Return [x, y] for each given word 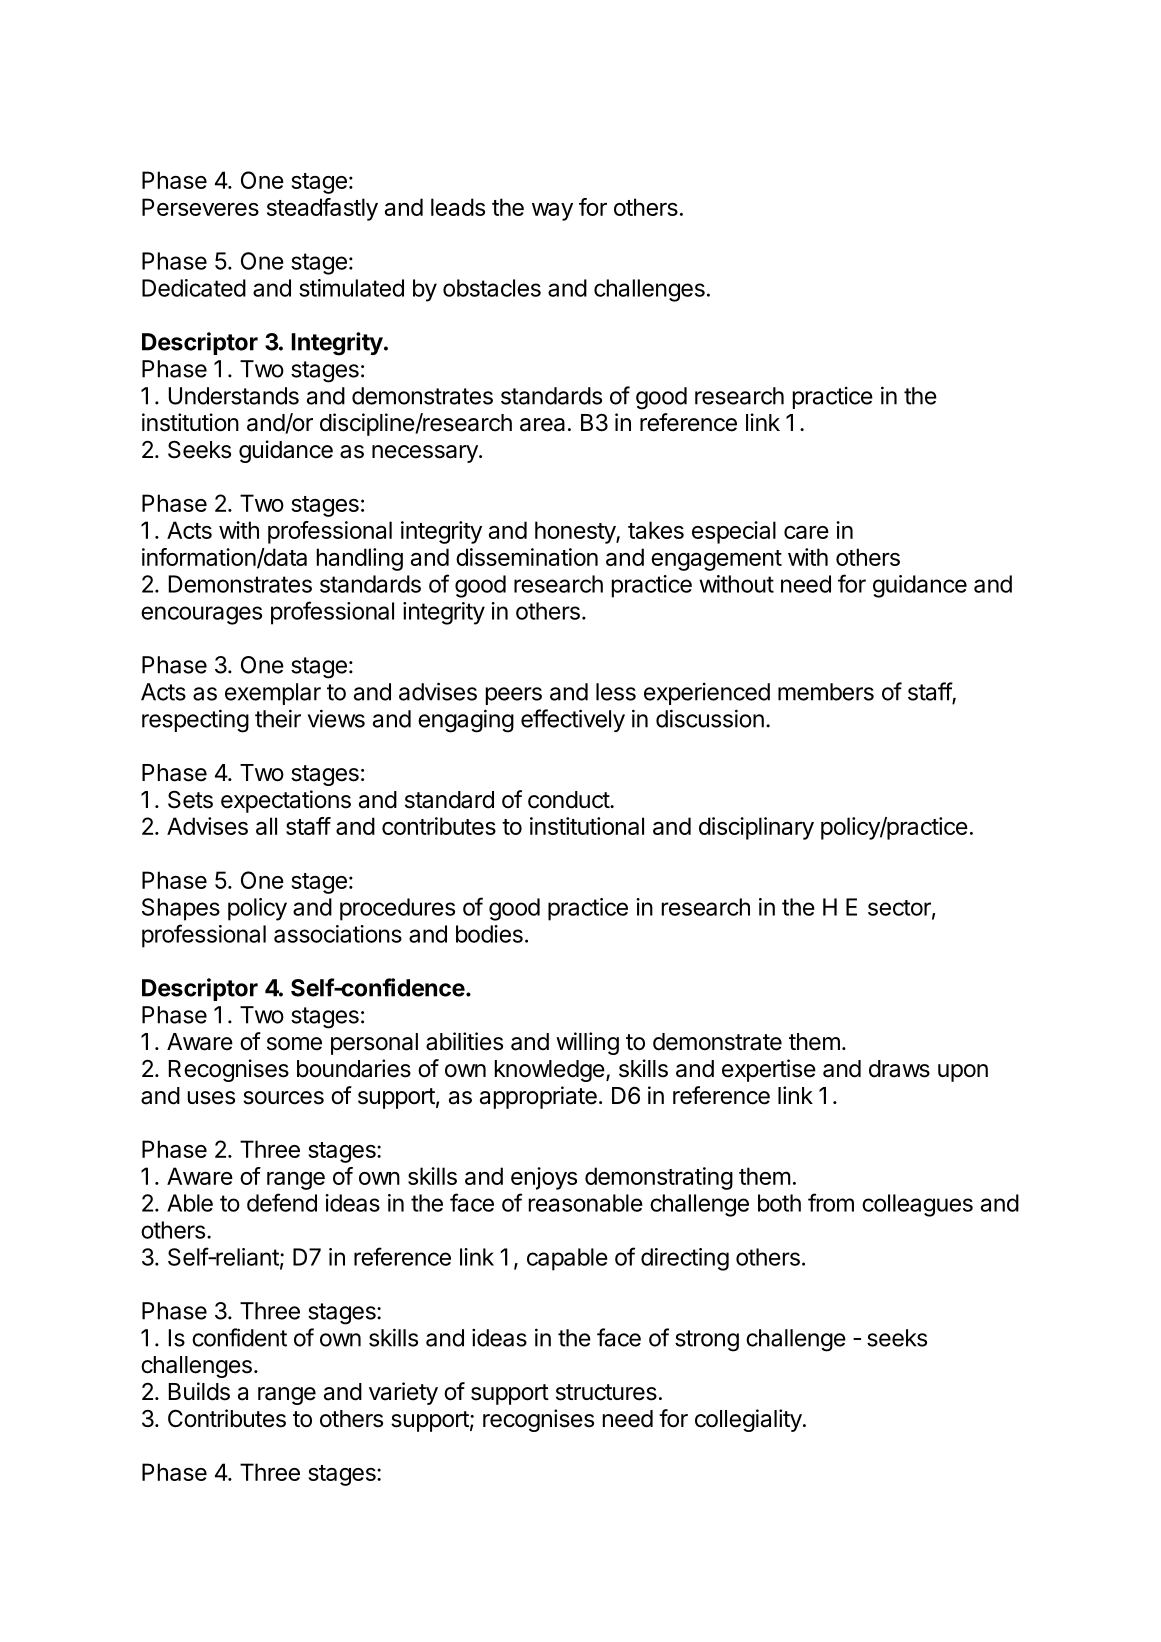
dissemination [527, 557]
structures [606, 1392]
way [552, 212]
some [294, 1044]
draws [899, 1069]
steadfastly [322, 209]
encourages [201, 615]
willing [587, 1043]
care [806, 532]
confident [239, 1337]
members [826, 692]
